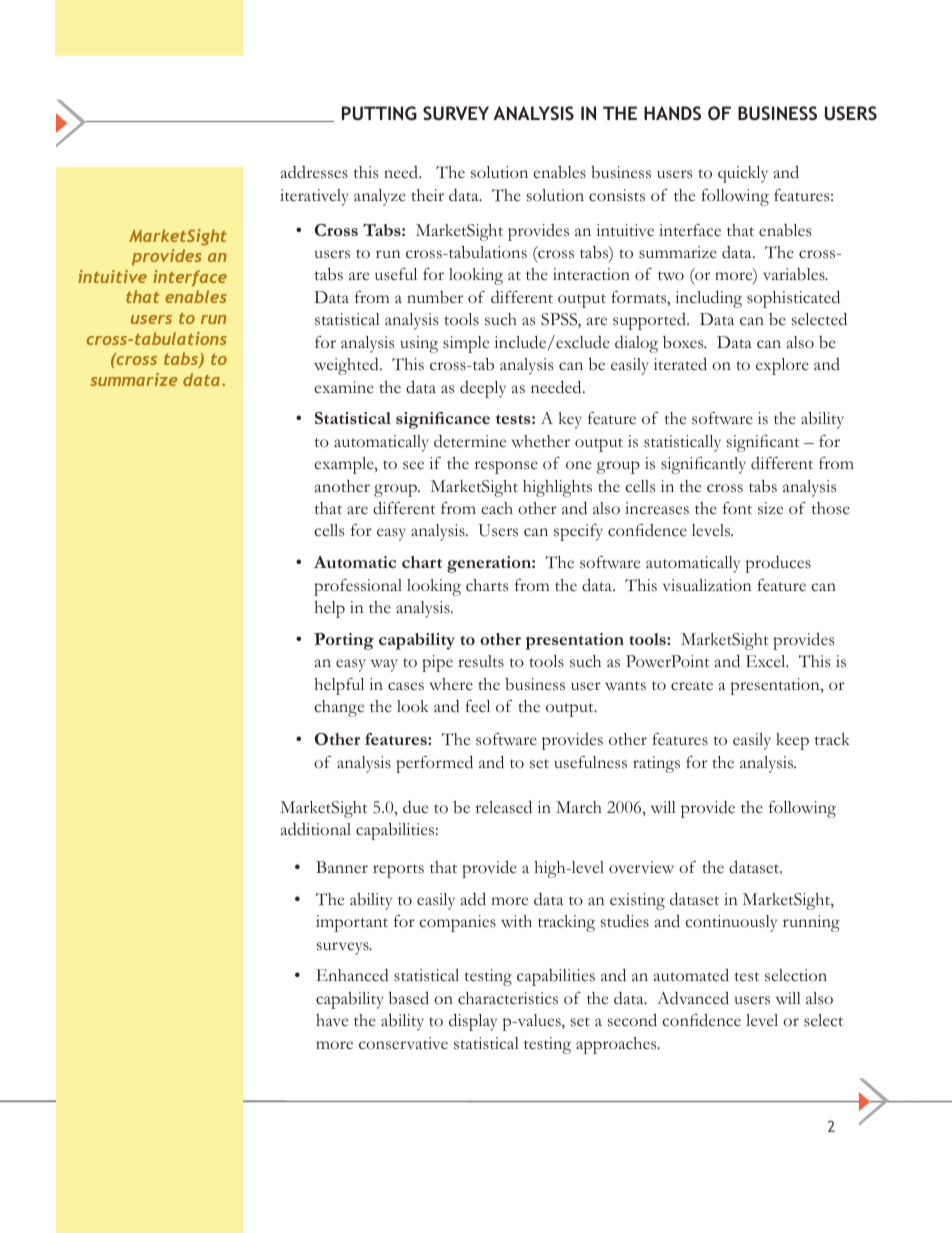  What do you see at coordinates (347, 366) in the screenshot?
I see `weighted` at bounding box center [347, 366].
